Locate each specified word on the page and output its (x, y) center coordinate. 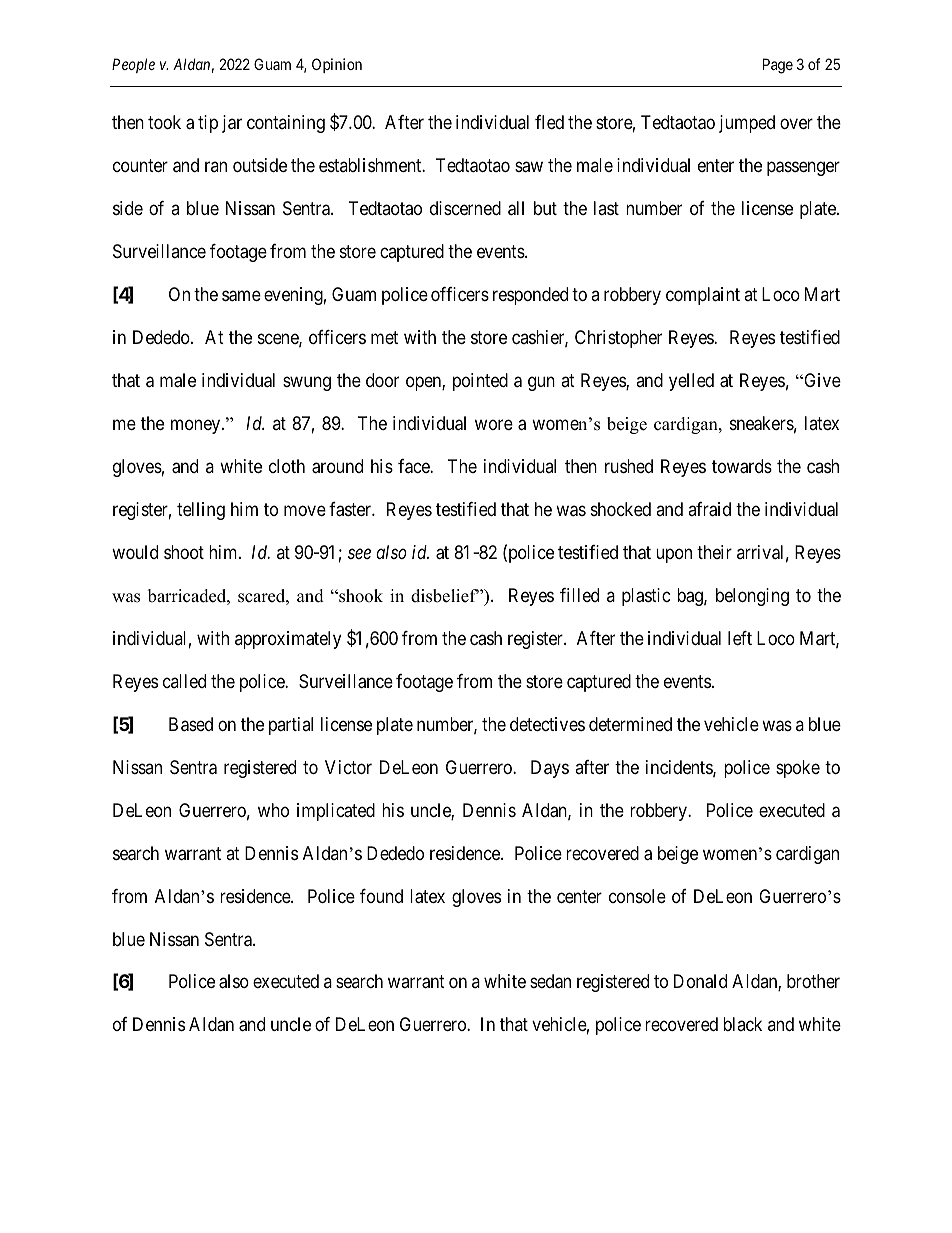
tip (208, 124)
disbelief (445, 596)
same (241, 296)
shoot (184, 552)
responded (530, 296)
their (714, 552)
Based (191, 724)
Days (550, 769)
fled (549, 122)
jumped (747, 124)
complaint (703, 296)
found (381, 896)
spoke (798, 769)
